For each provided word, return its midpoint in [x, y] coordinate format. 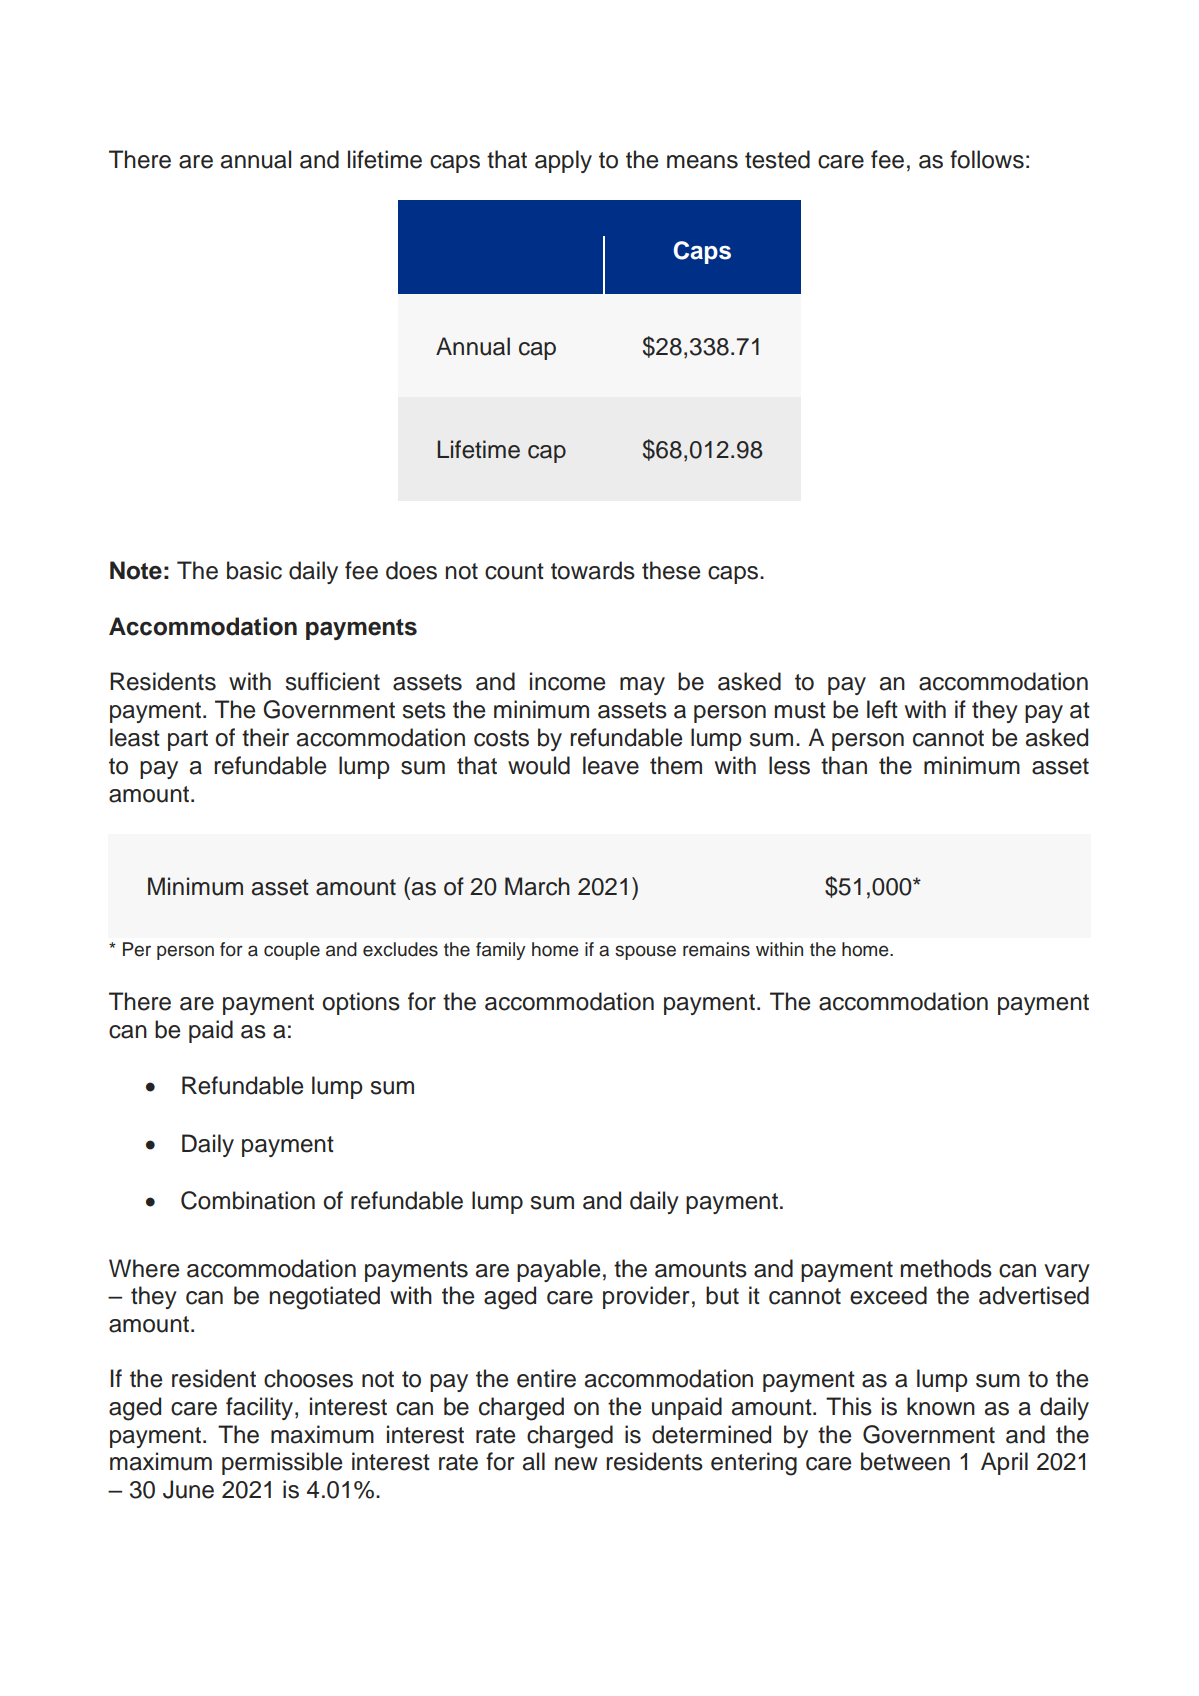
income [567, 681]
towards [593, 570]
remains [716, 949]
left [882, 709]
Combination [248, 1200]
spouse [645, 952]
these [671, 570]
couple [292, 951]
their [265, 737]
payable [558, 1270]
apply [563, 161]
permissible [282, 1463]
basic [254, 570]
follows [987, 159]
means [702, 162]
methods [946, 1268]
